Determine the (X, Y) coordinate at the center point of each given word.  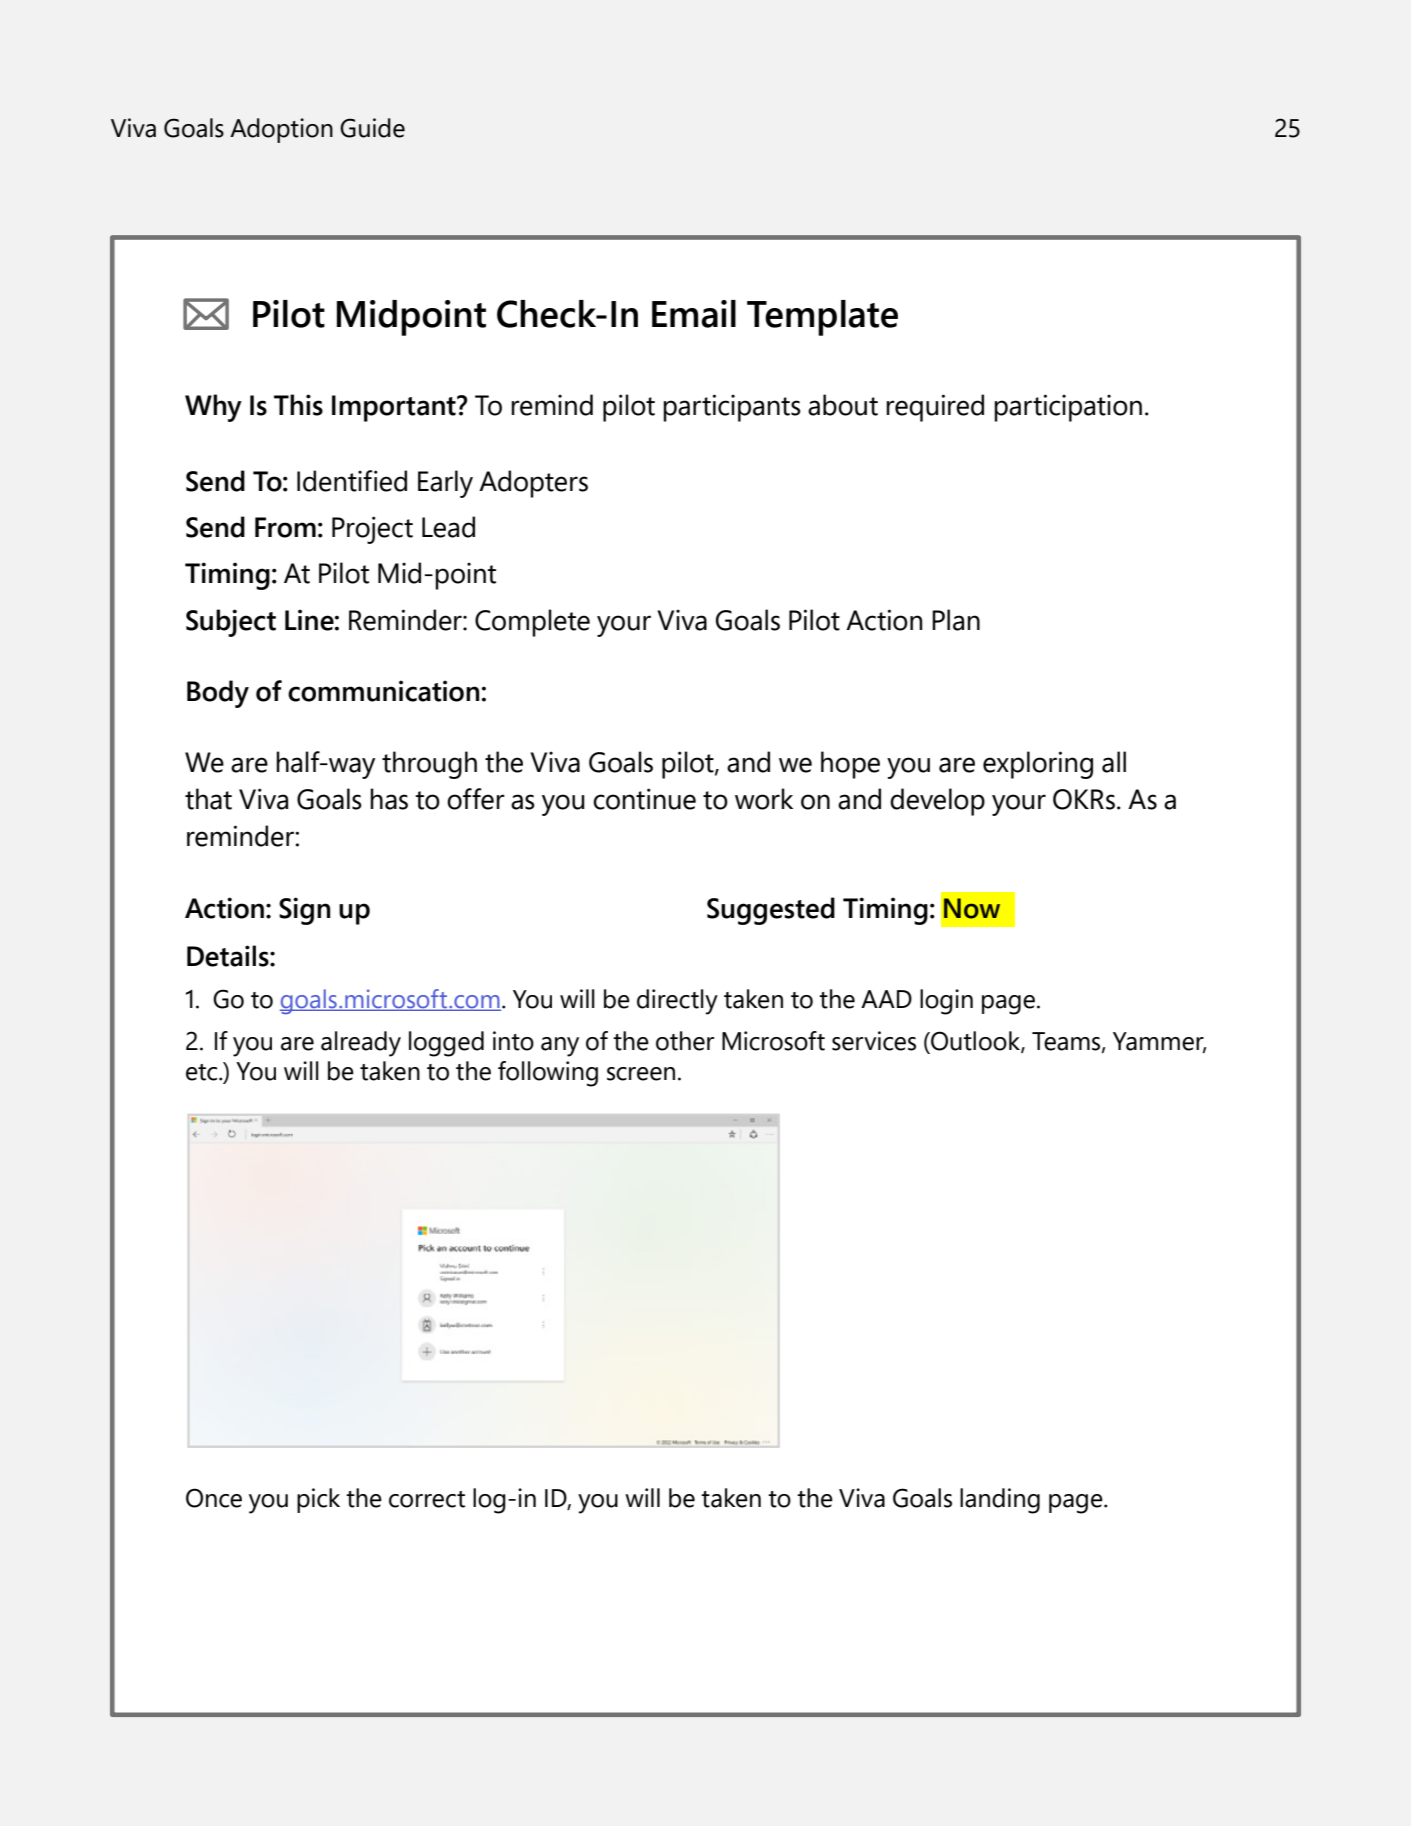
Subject (231, 623)
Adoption (281, 130)
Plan (956, 620)
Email (694, 314)
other (685, 1041)
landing (1000, 1501)
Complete (532, 623)
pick (318, 1500)
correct (427, 1499)
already (361, 1044)
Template (822, 318)
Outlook (975, 1042)
